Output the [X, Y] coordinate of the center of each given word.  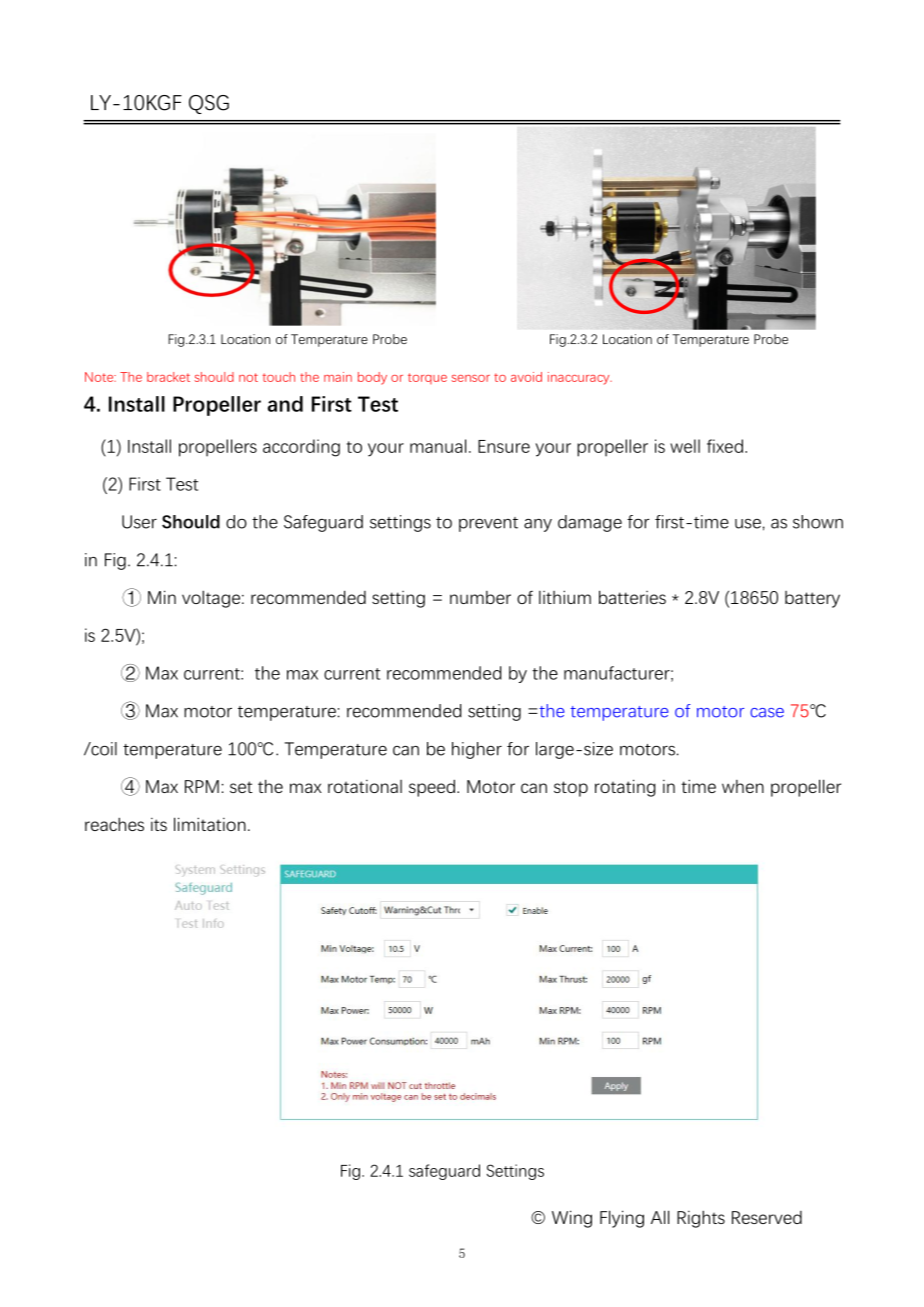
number [480, 597]
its [159, 824]
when [743, 786]
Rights [701, 1219]
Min [162, 597]
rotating [625, 788]
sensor [471, 378]
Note [100, 377]
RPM [202, 786]
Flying [622, 1219]
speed [432, 788]
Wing [572, 1219]
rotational [365, 786]
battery [812, 599]
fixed [725, 446]
